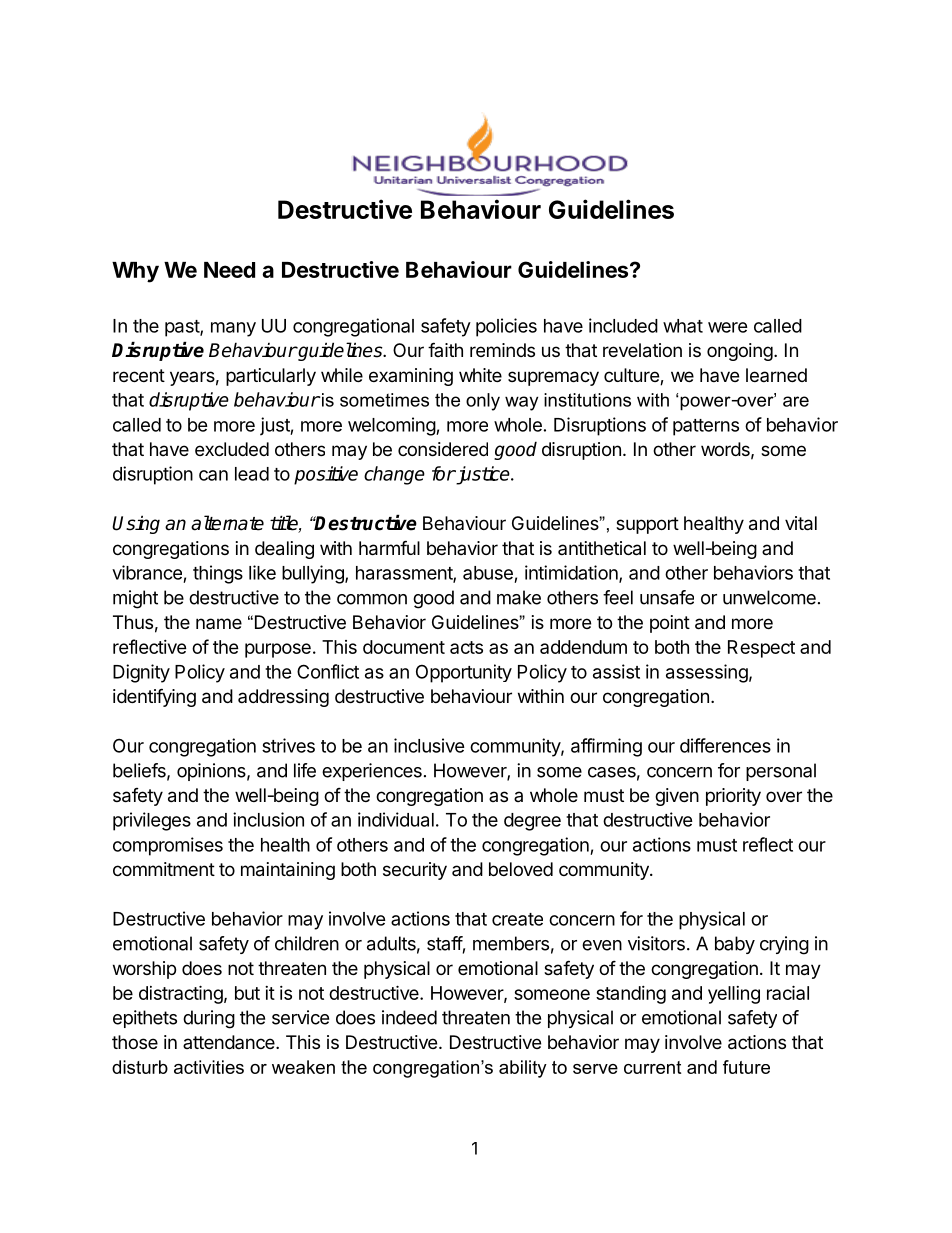 This document has width=952, height=1233. What do you see at coordinates (523, 1069) in the document?
I see `ability` at bounding box center [523, 1069].
